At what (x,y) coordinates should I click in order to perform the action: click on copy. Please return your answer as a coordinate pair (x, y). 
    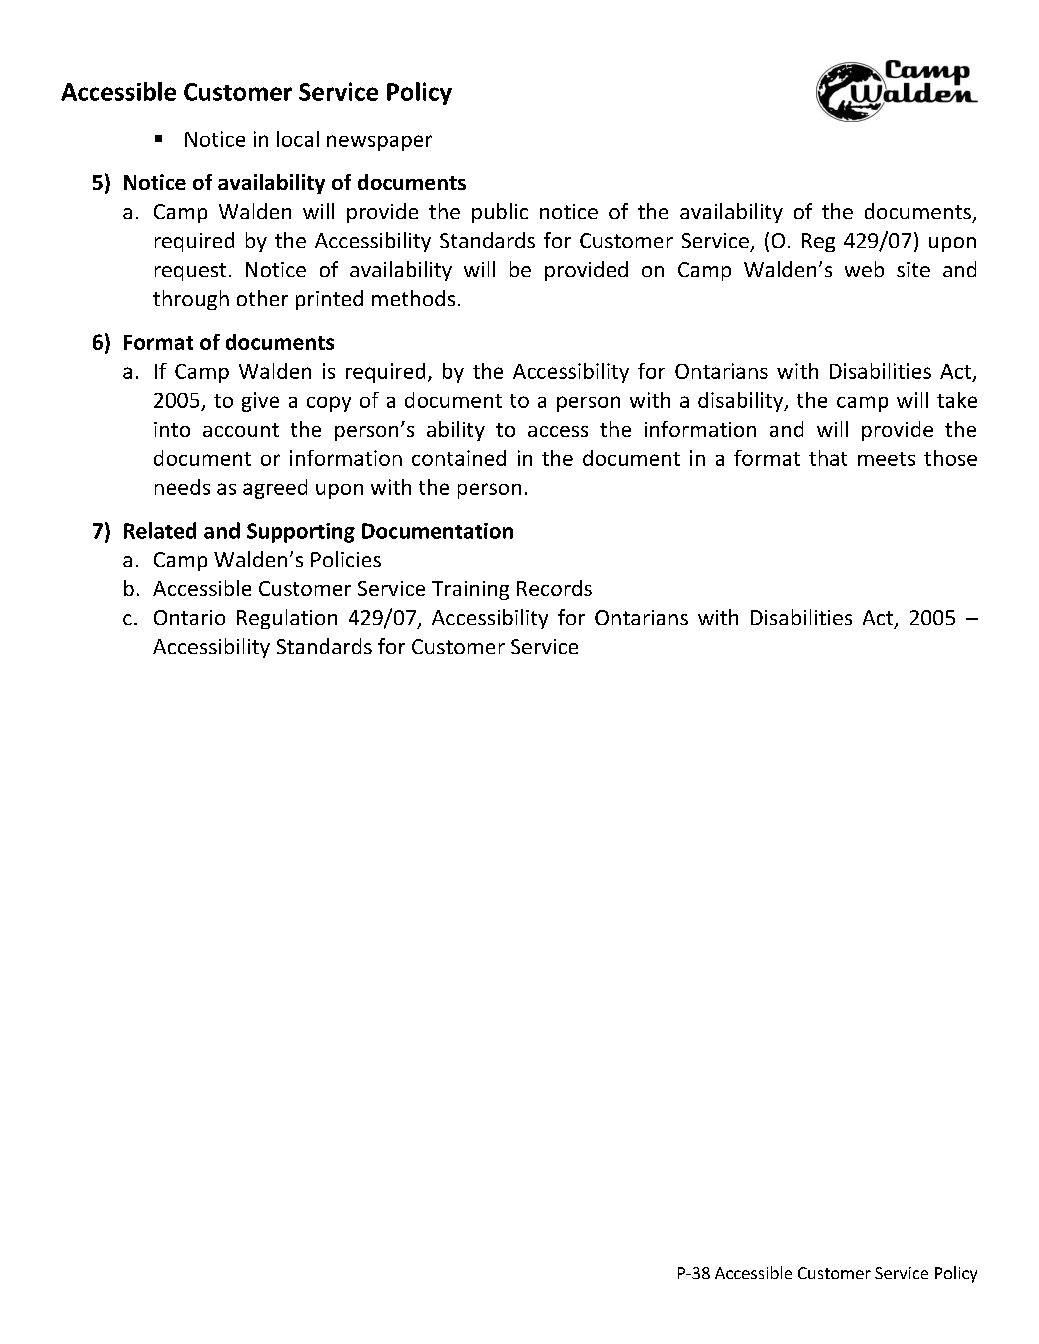
    Looking at the image, I should click on (329, 404).
